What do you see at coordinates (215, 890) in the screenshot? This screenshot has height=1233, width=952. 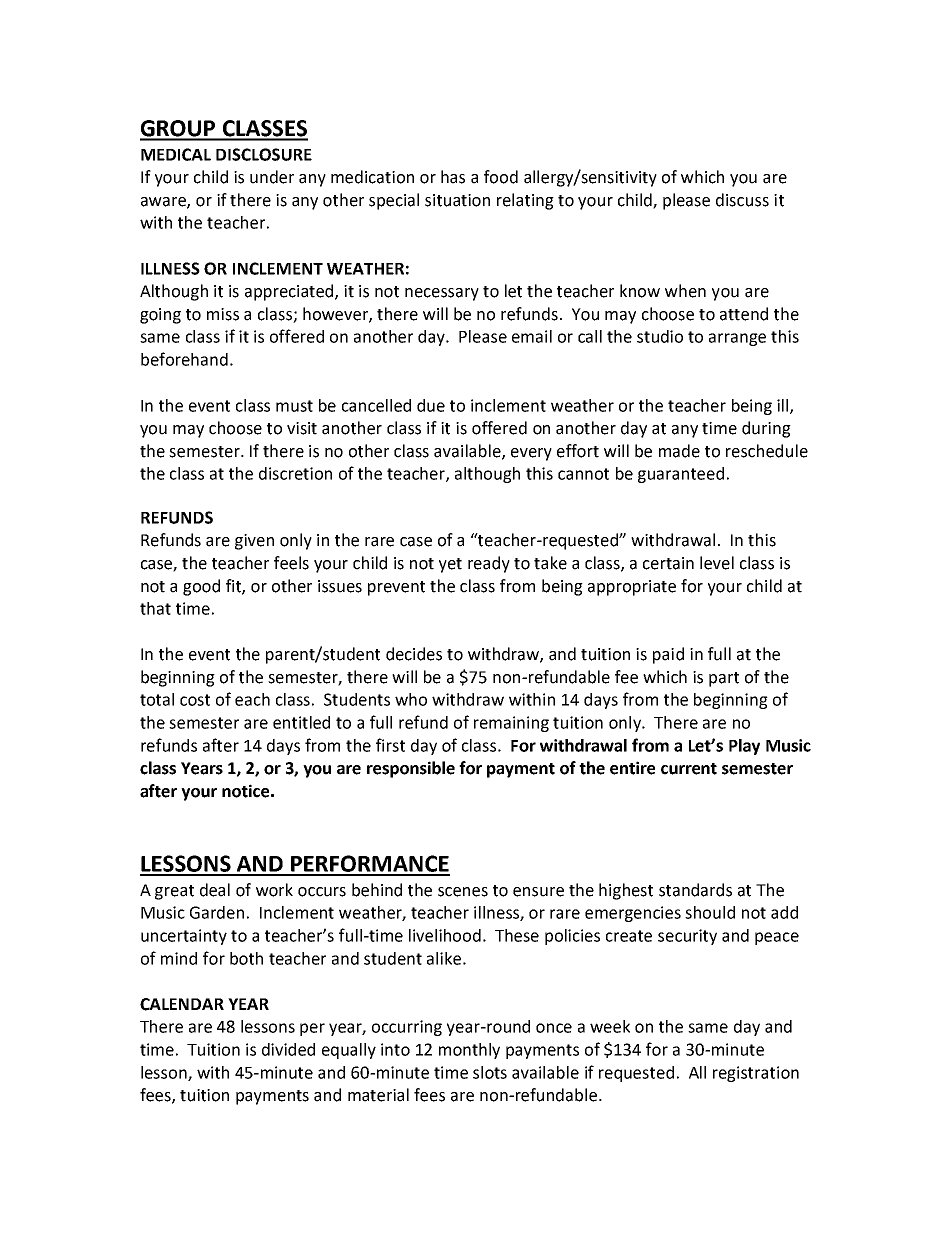 I see `deal` at bounding box center [215, 890].
